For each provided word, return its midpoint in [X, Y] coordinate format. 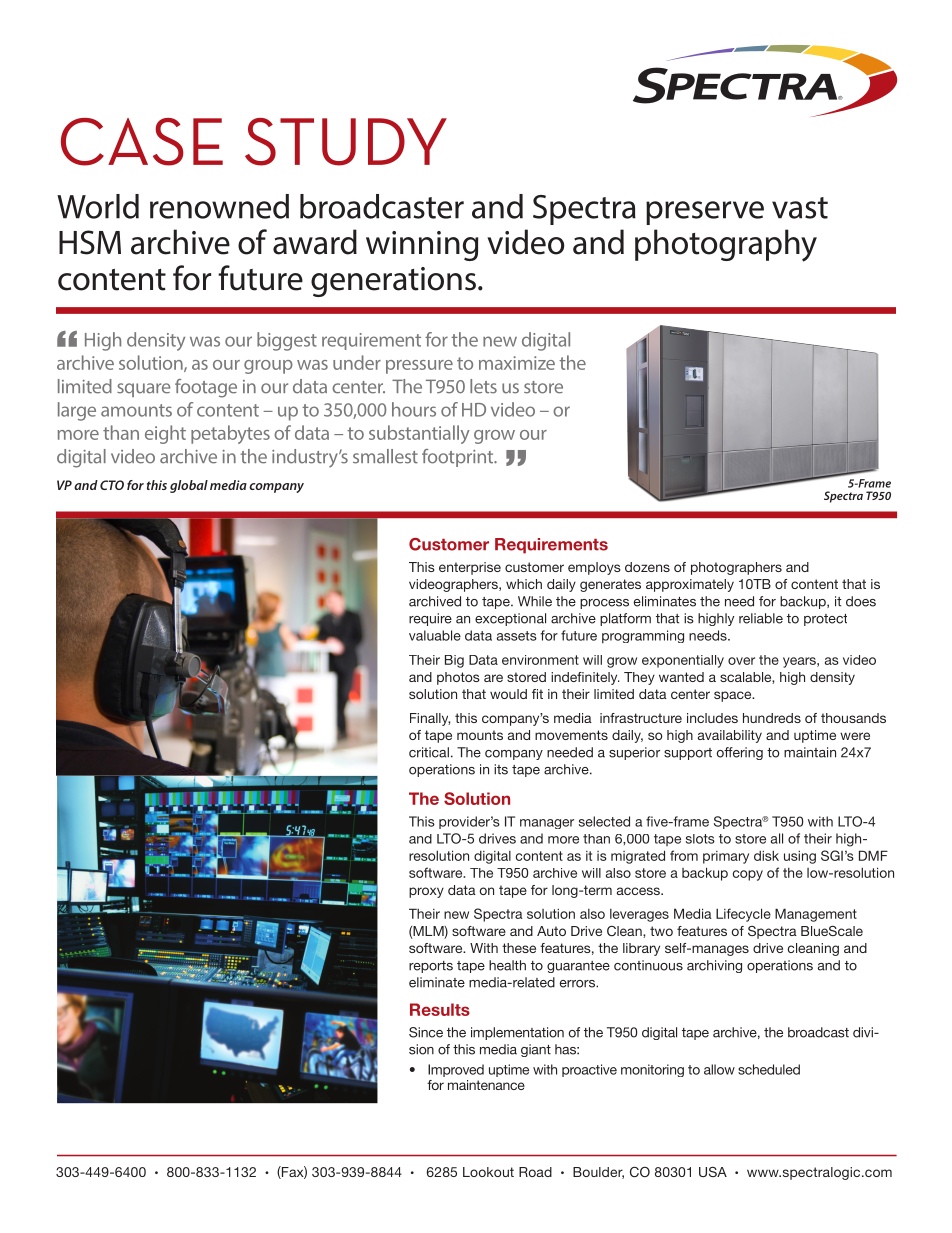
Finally [430, 719]
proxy [426, 892]
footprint [459, 458]
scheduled [769, 1069]
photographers [736, 568]
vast [800, 208]
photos [458, 678]
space [734, 696]
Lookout [488, 1172]
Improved [456, 1070]
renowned [219, 206]
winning [422, 246]
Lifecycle [743, 915]
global [189, 486]
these [519, 948]
